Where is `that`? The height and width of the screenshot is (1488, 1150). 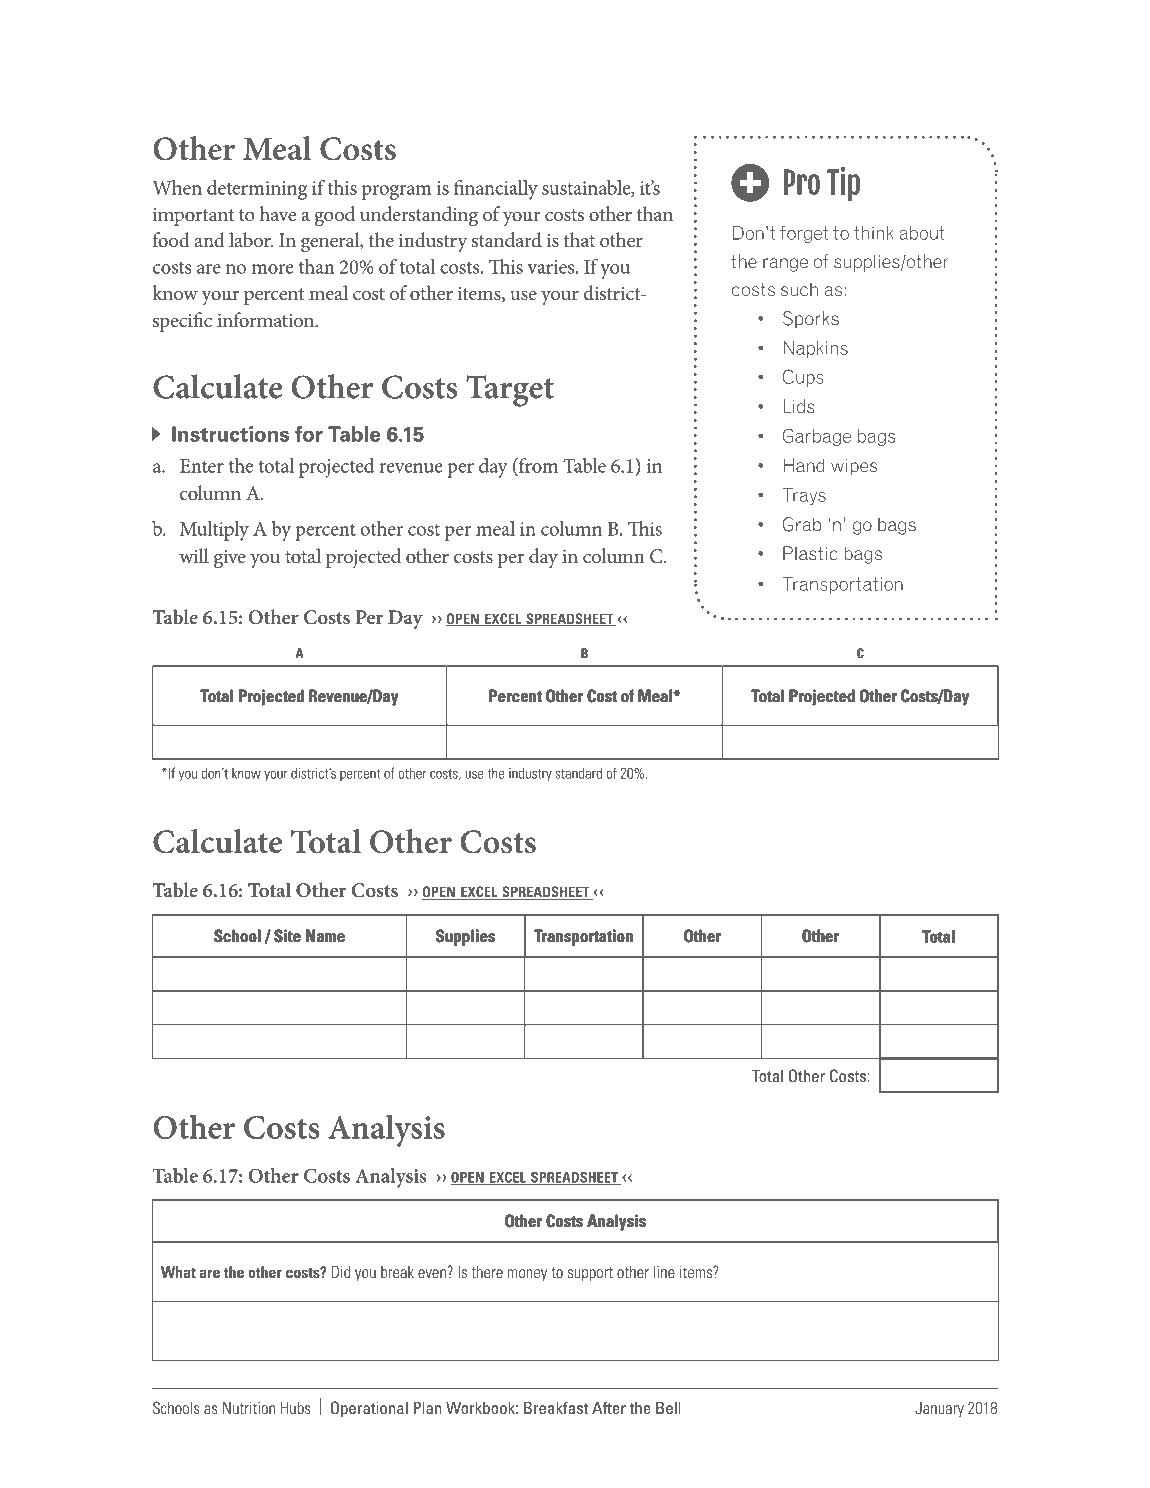
that is located at coordinates (579, 240).
